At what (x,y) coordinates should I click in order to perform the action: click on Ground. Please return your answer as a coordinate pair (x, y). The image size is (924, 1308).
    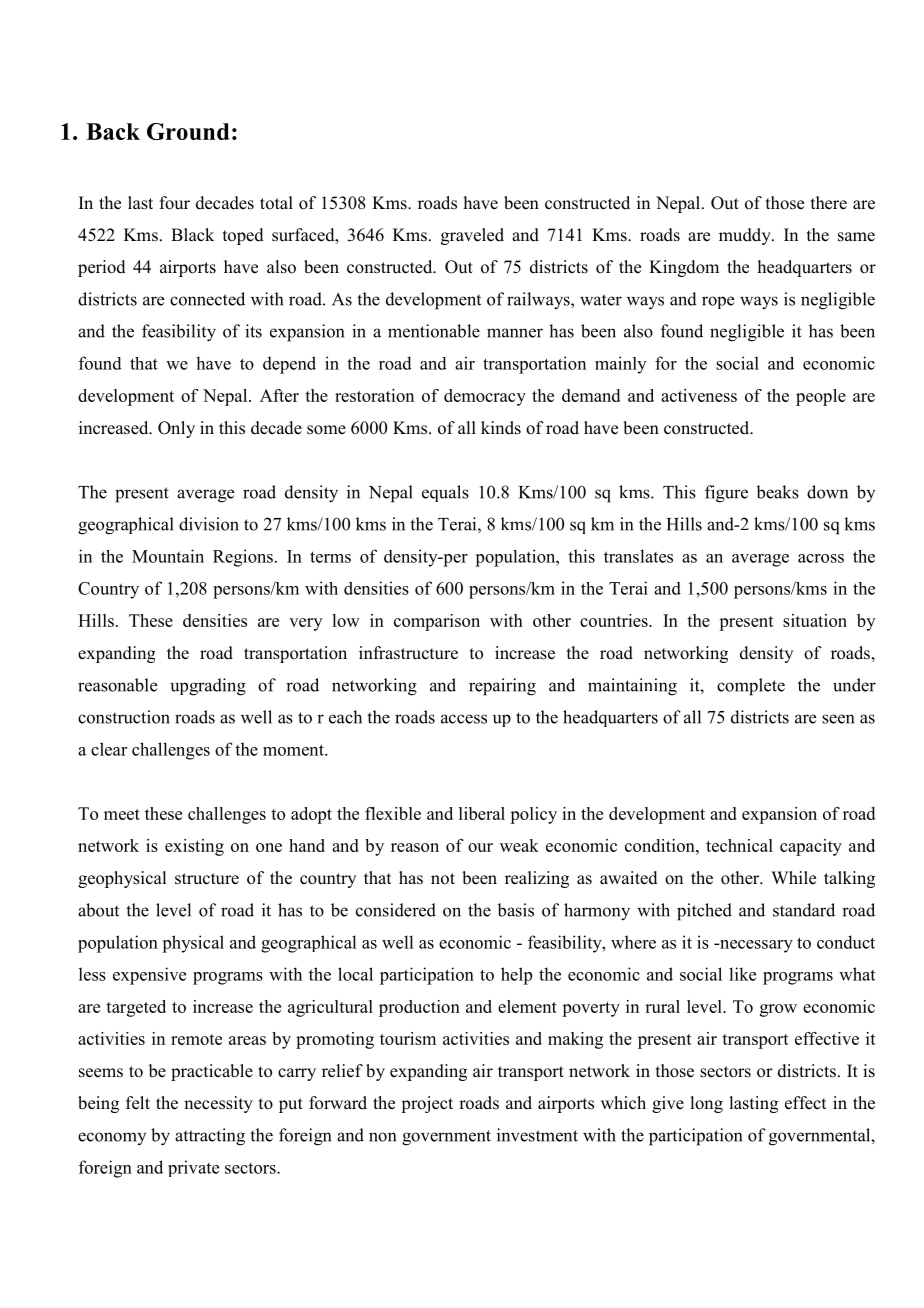
    Looking at the image, I should click on (188, 131).
